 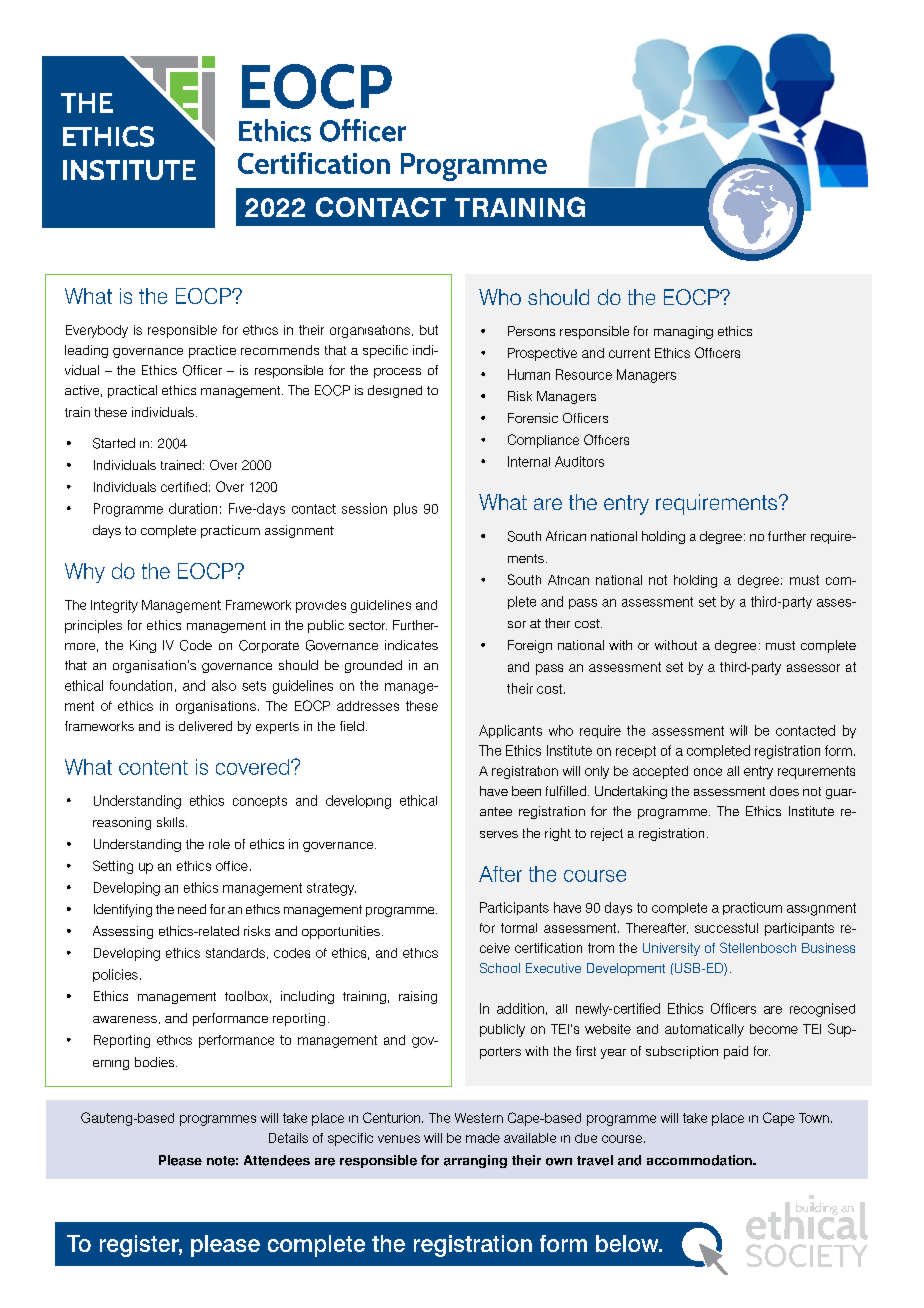 What do you see at coordinates (736, 1052) in the document?
I see `paid` at bounding box center [736, 1052].
